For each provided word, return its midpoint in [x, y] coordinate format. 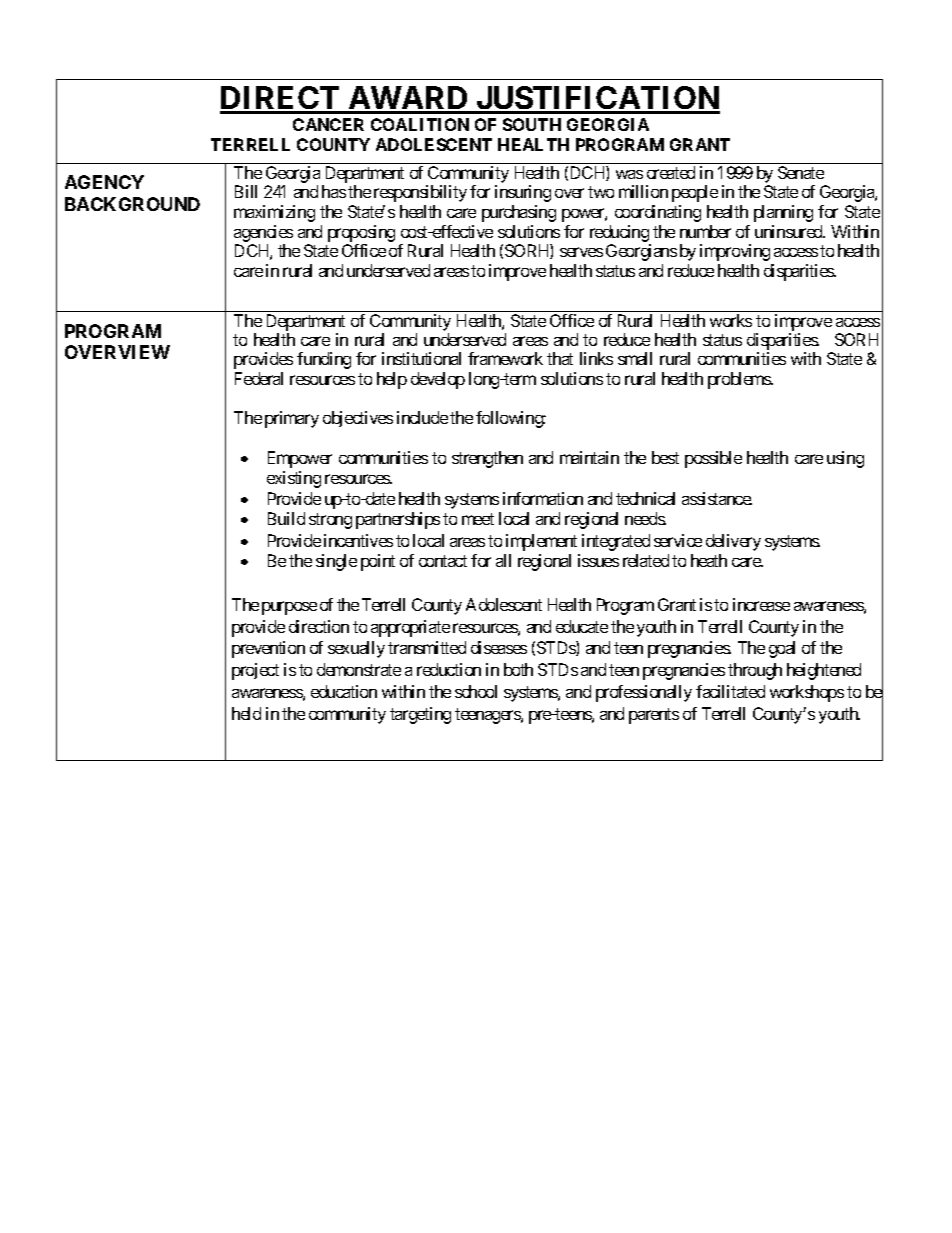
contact [443, 561]
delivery [733, 542]
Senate [801, 172]
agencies [263, 233]
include [422, 417]
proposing [361, 233]
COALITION [420, 124]
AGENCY [104, 182]
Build [286, 518]
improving [735, 252]
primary [292, 419]
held [246, 713]
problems [740, 380]
